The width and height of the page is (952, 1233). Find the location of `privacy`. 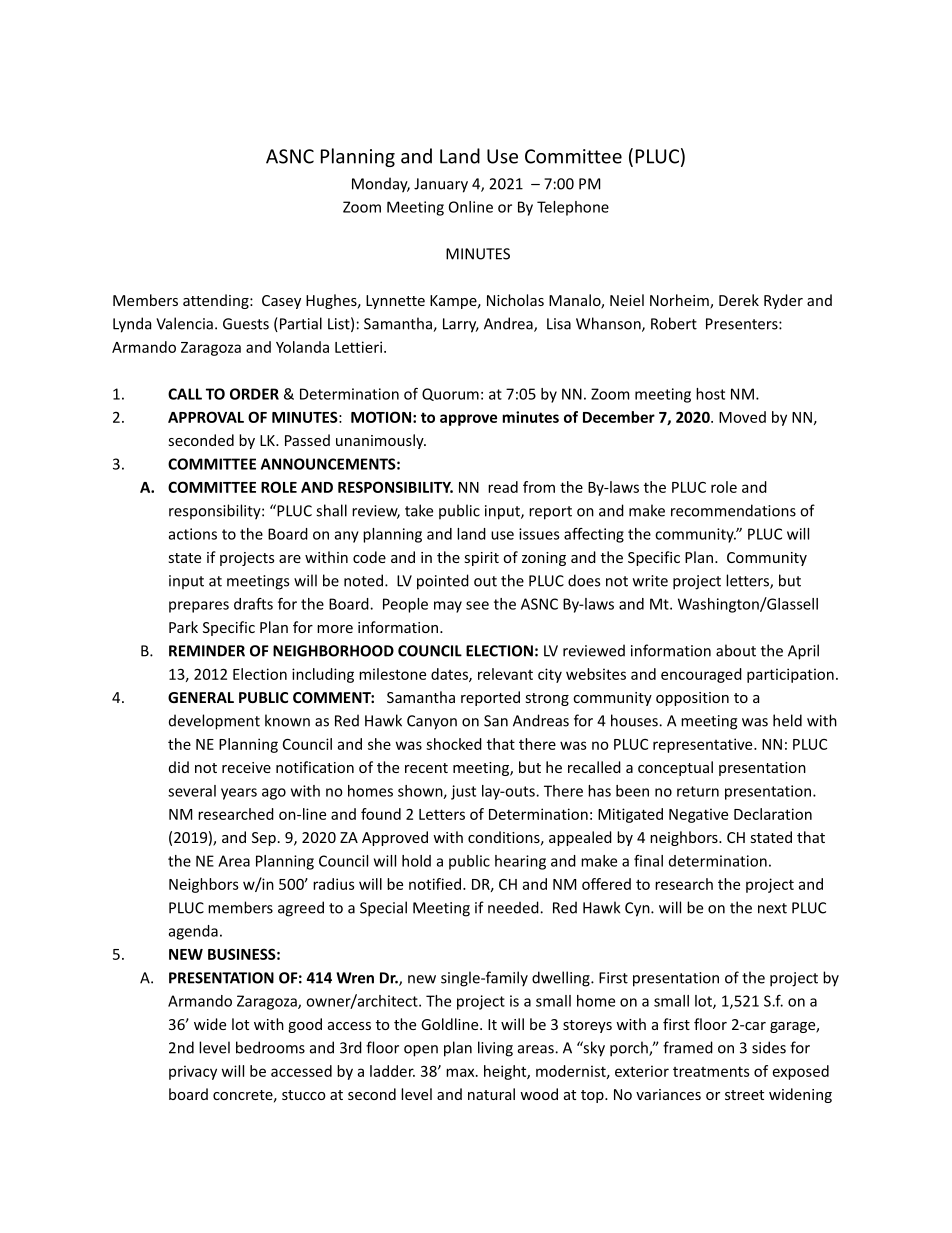

privacy is located at coordinates (193, 1072).
